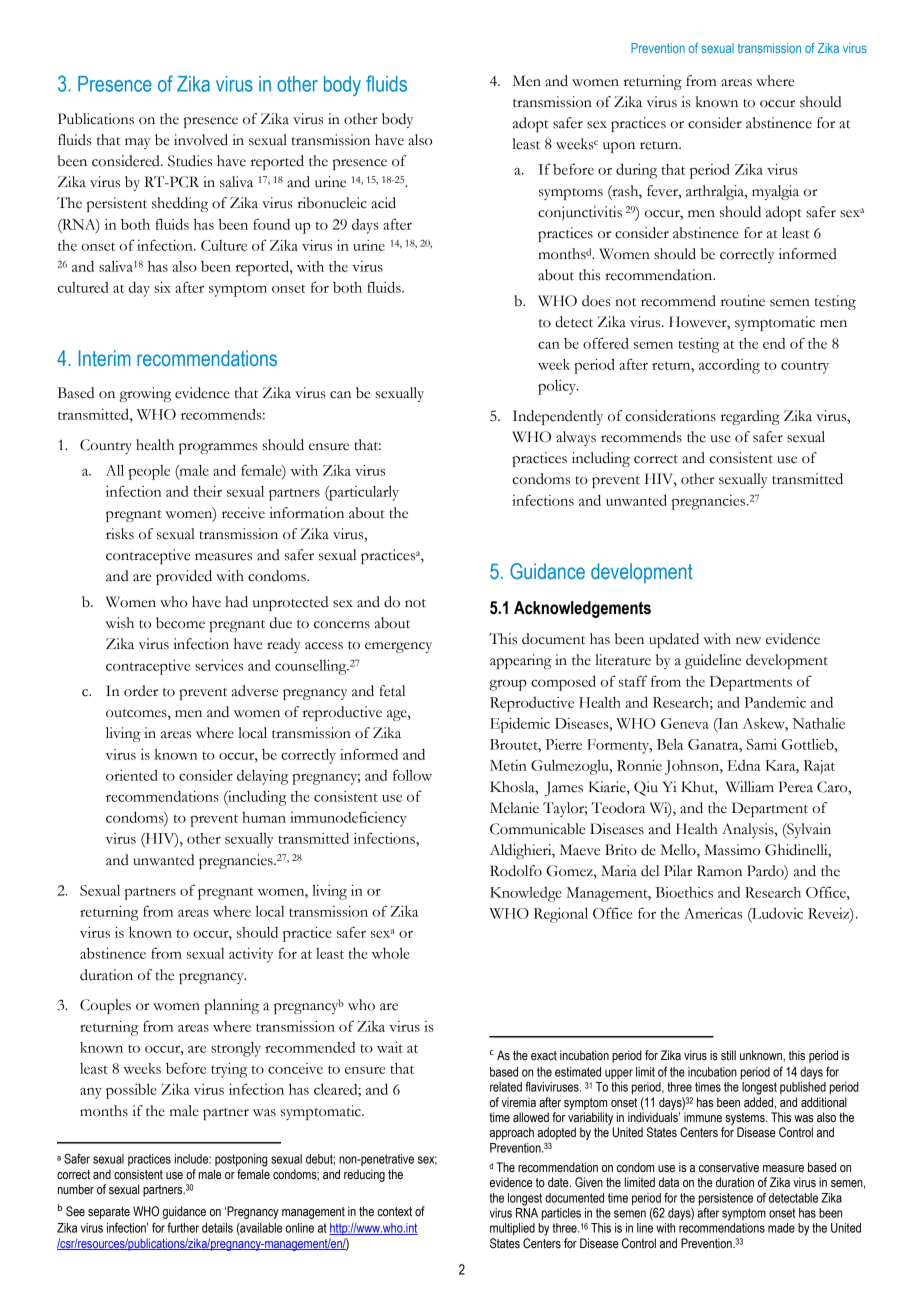 The height and width of the image is (1308, 924). What do you see at coordinates (183, 1228) in the image?
I see `further` at bounding box center [183, 1228].
